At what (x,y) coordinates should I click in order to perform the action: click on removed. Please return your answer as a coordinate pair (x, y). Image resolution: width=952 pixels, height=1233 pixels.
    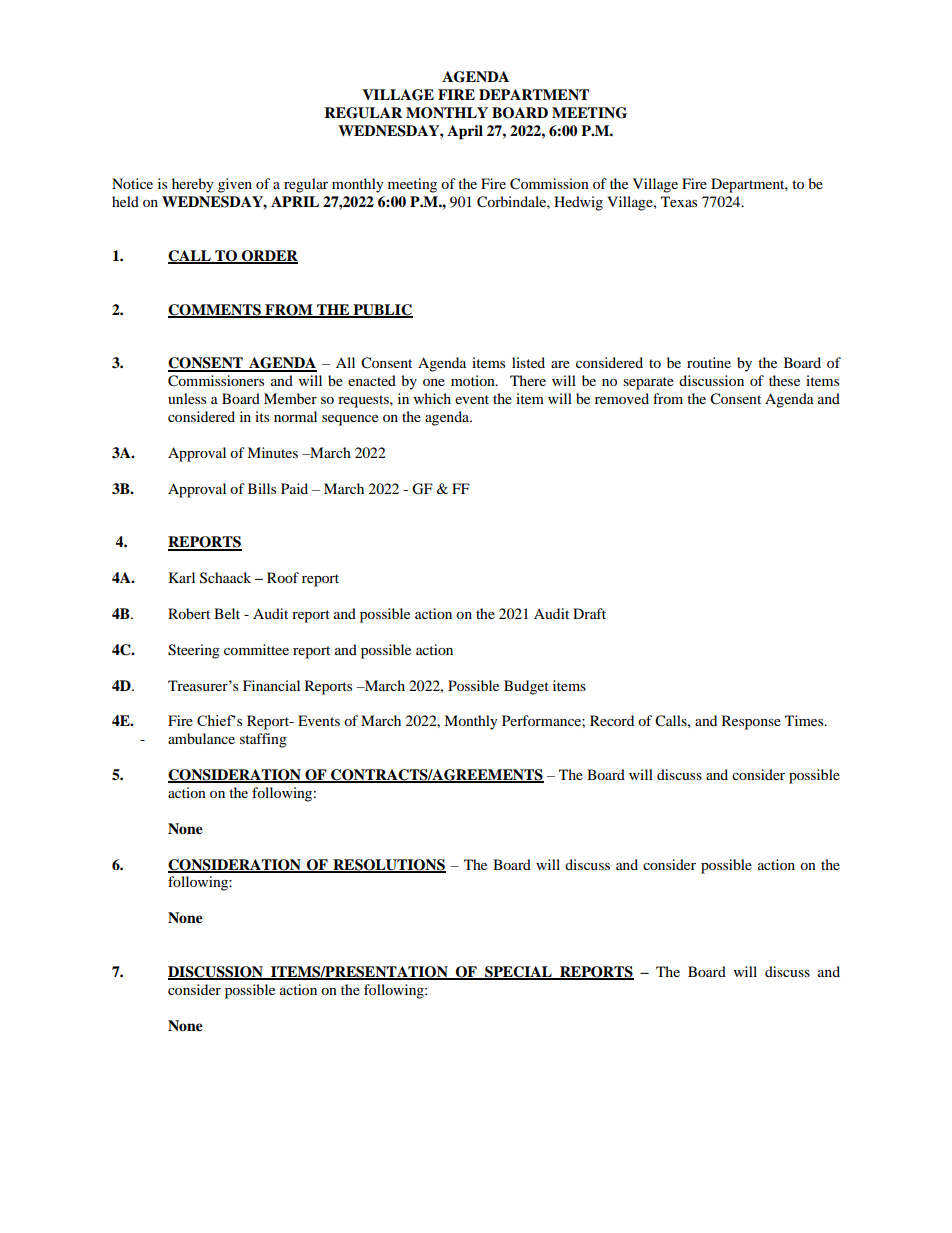
    Looking at the image, I should click on (622, 398).
